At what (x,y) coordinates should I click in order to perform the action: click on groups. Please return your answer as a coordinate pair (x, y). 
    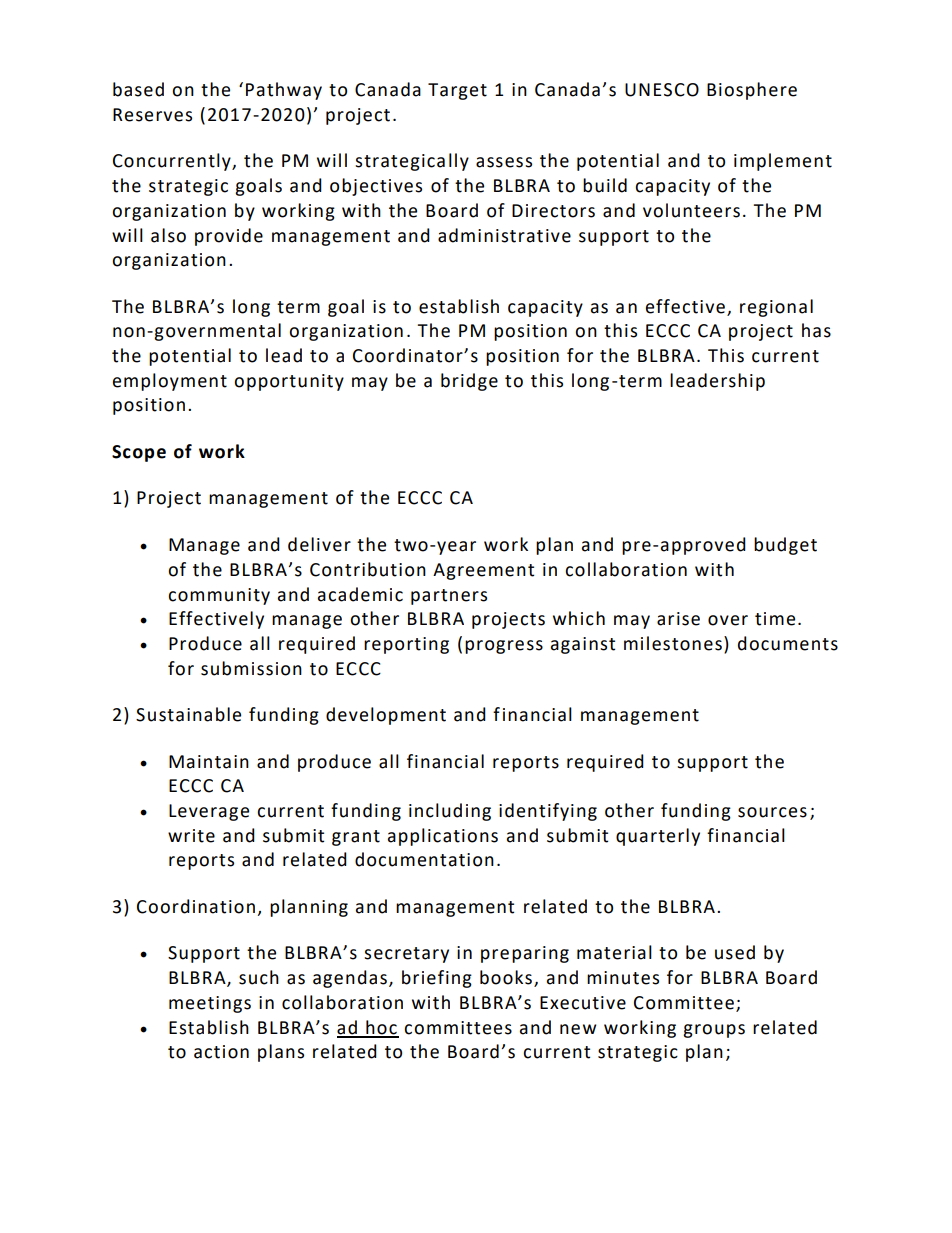
    Looking at the image, I should click on (714, 1031).
